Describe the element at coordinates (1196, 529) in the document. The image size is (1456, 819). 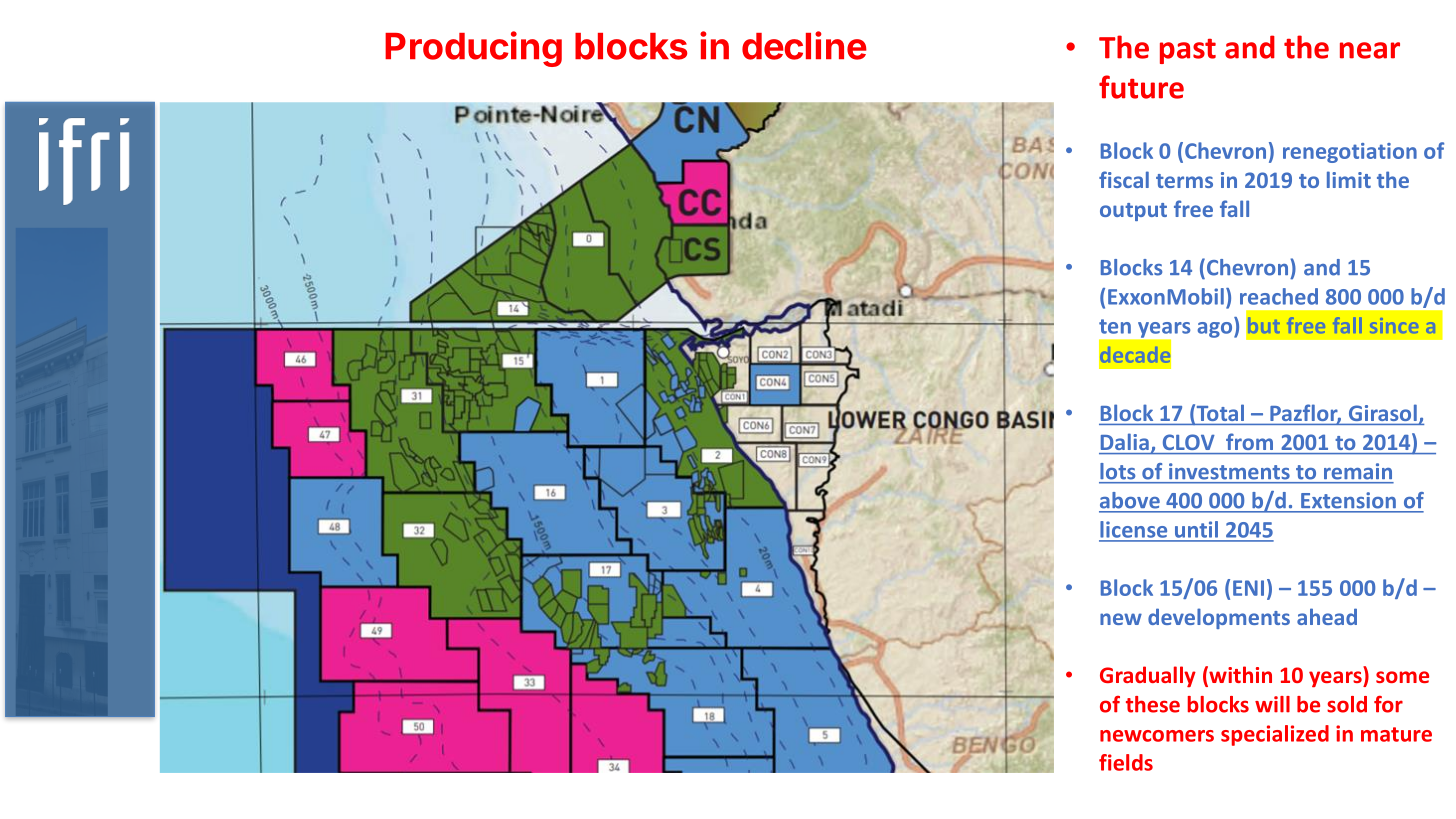
I see `until` at that location.
